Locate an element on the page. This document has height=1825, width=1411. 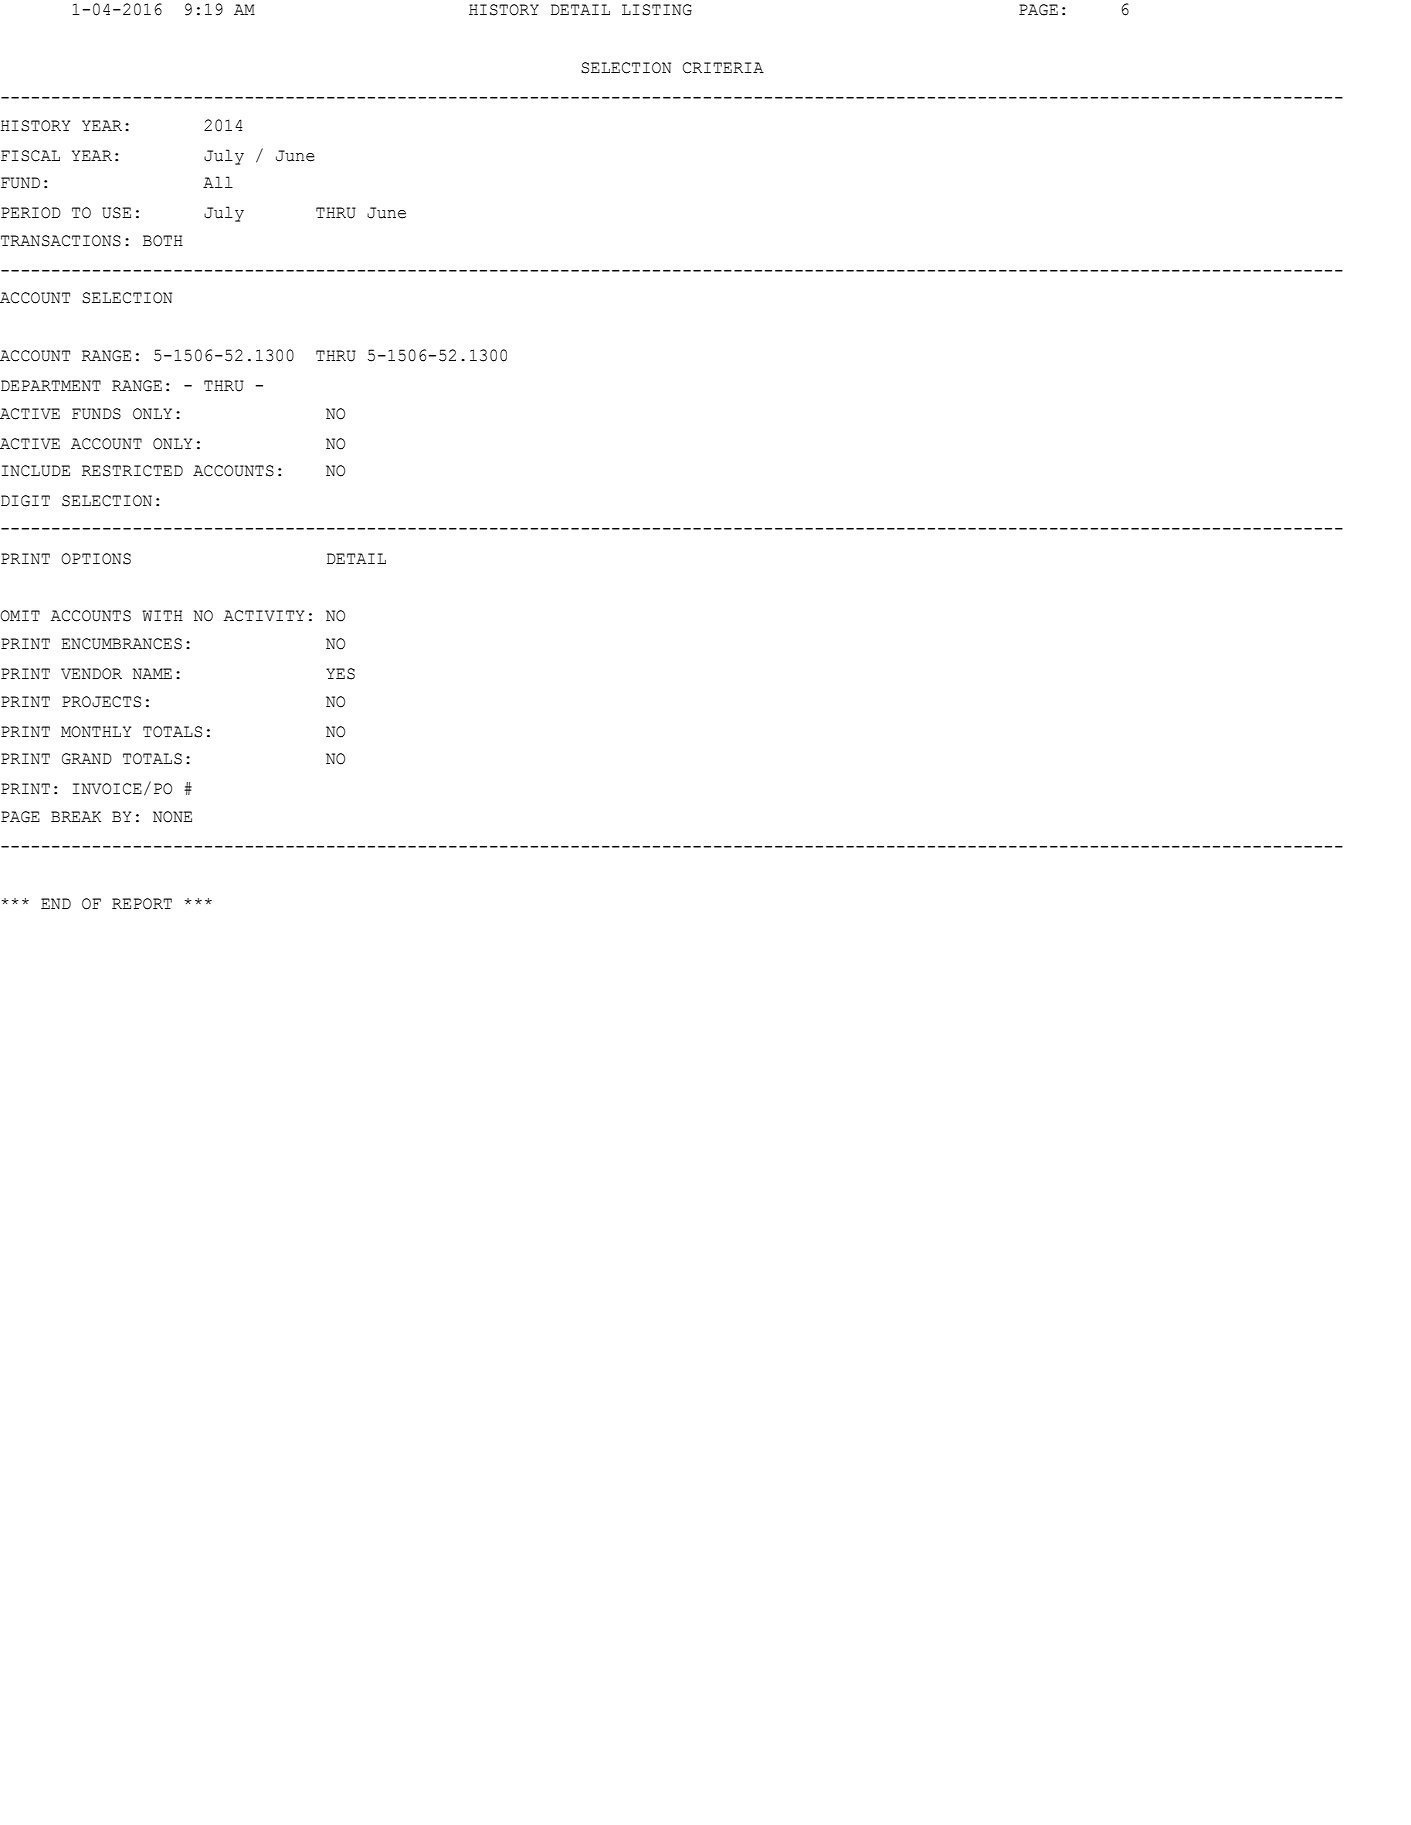
FISCAL is located at coordinates (30, 156).
